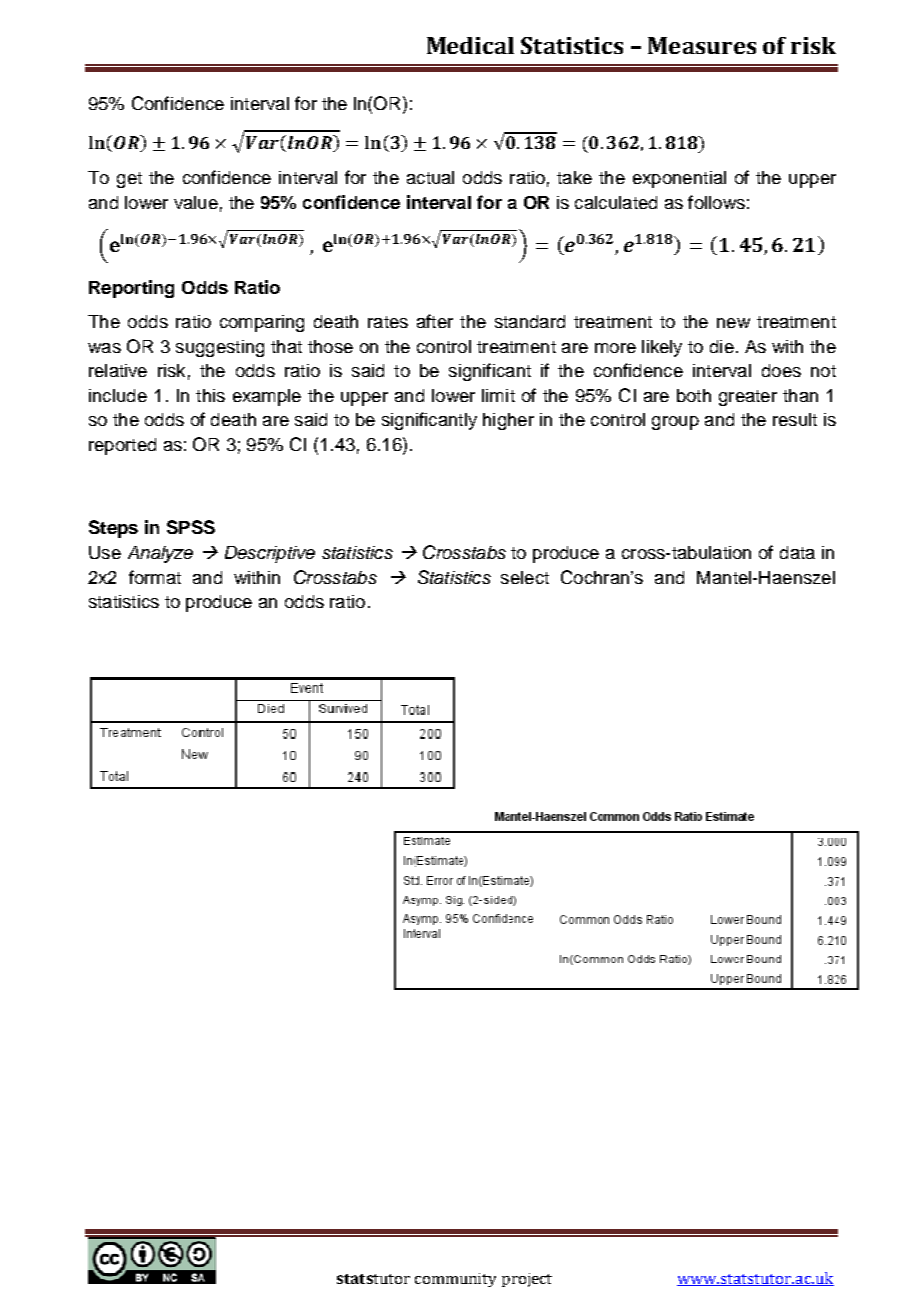 Image resolution: width=924 pixels, height=1308 pixels. Describe the element at coordinates (675, 423) in the screenshot. I see `group` at that location.
